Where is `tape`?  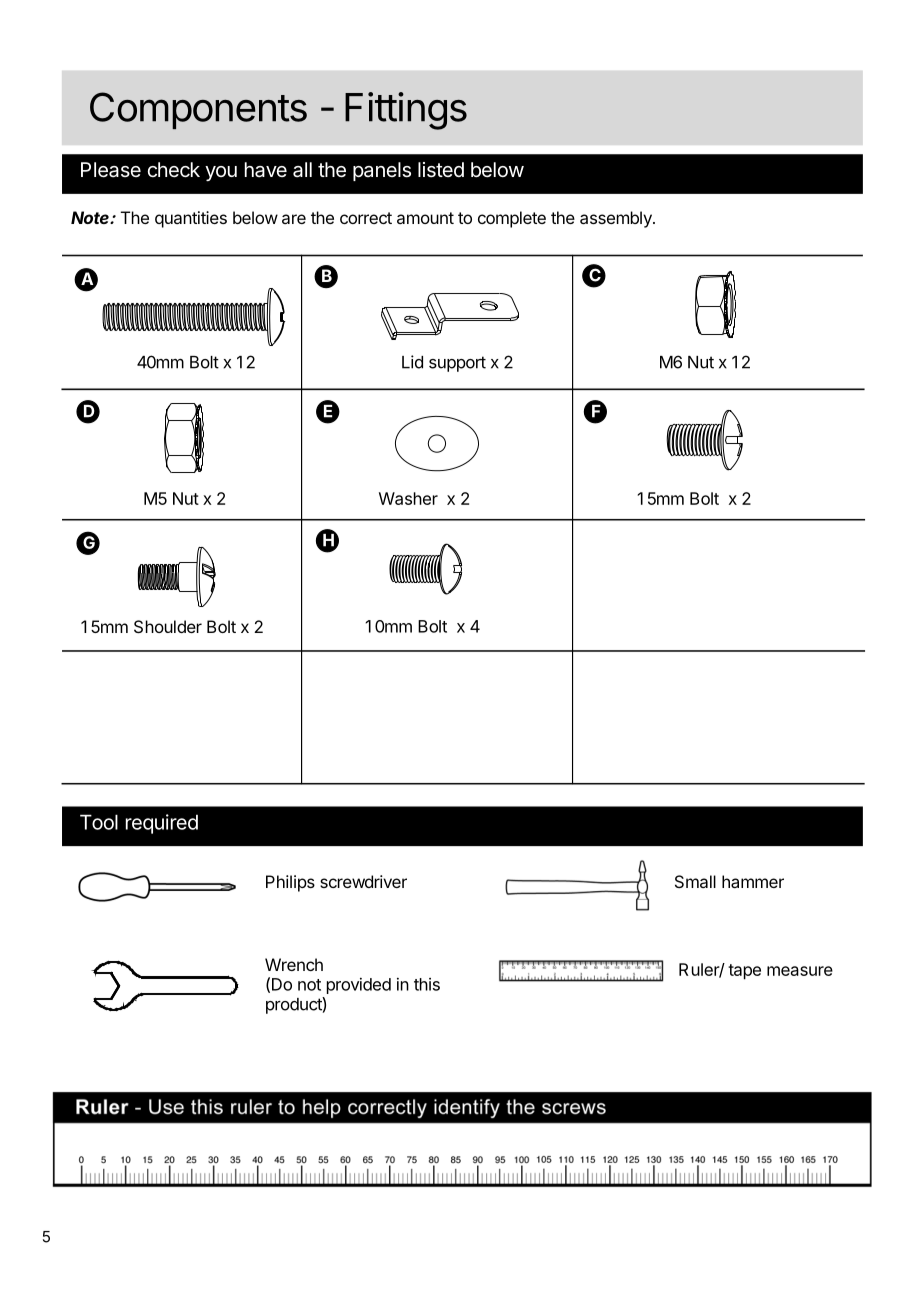 tape is located at coordinates (744, 972).
